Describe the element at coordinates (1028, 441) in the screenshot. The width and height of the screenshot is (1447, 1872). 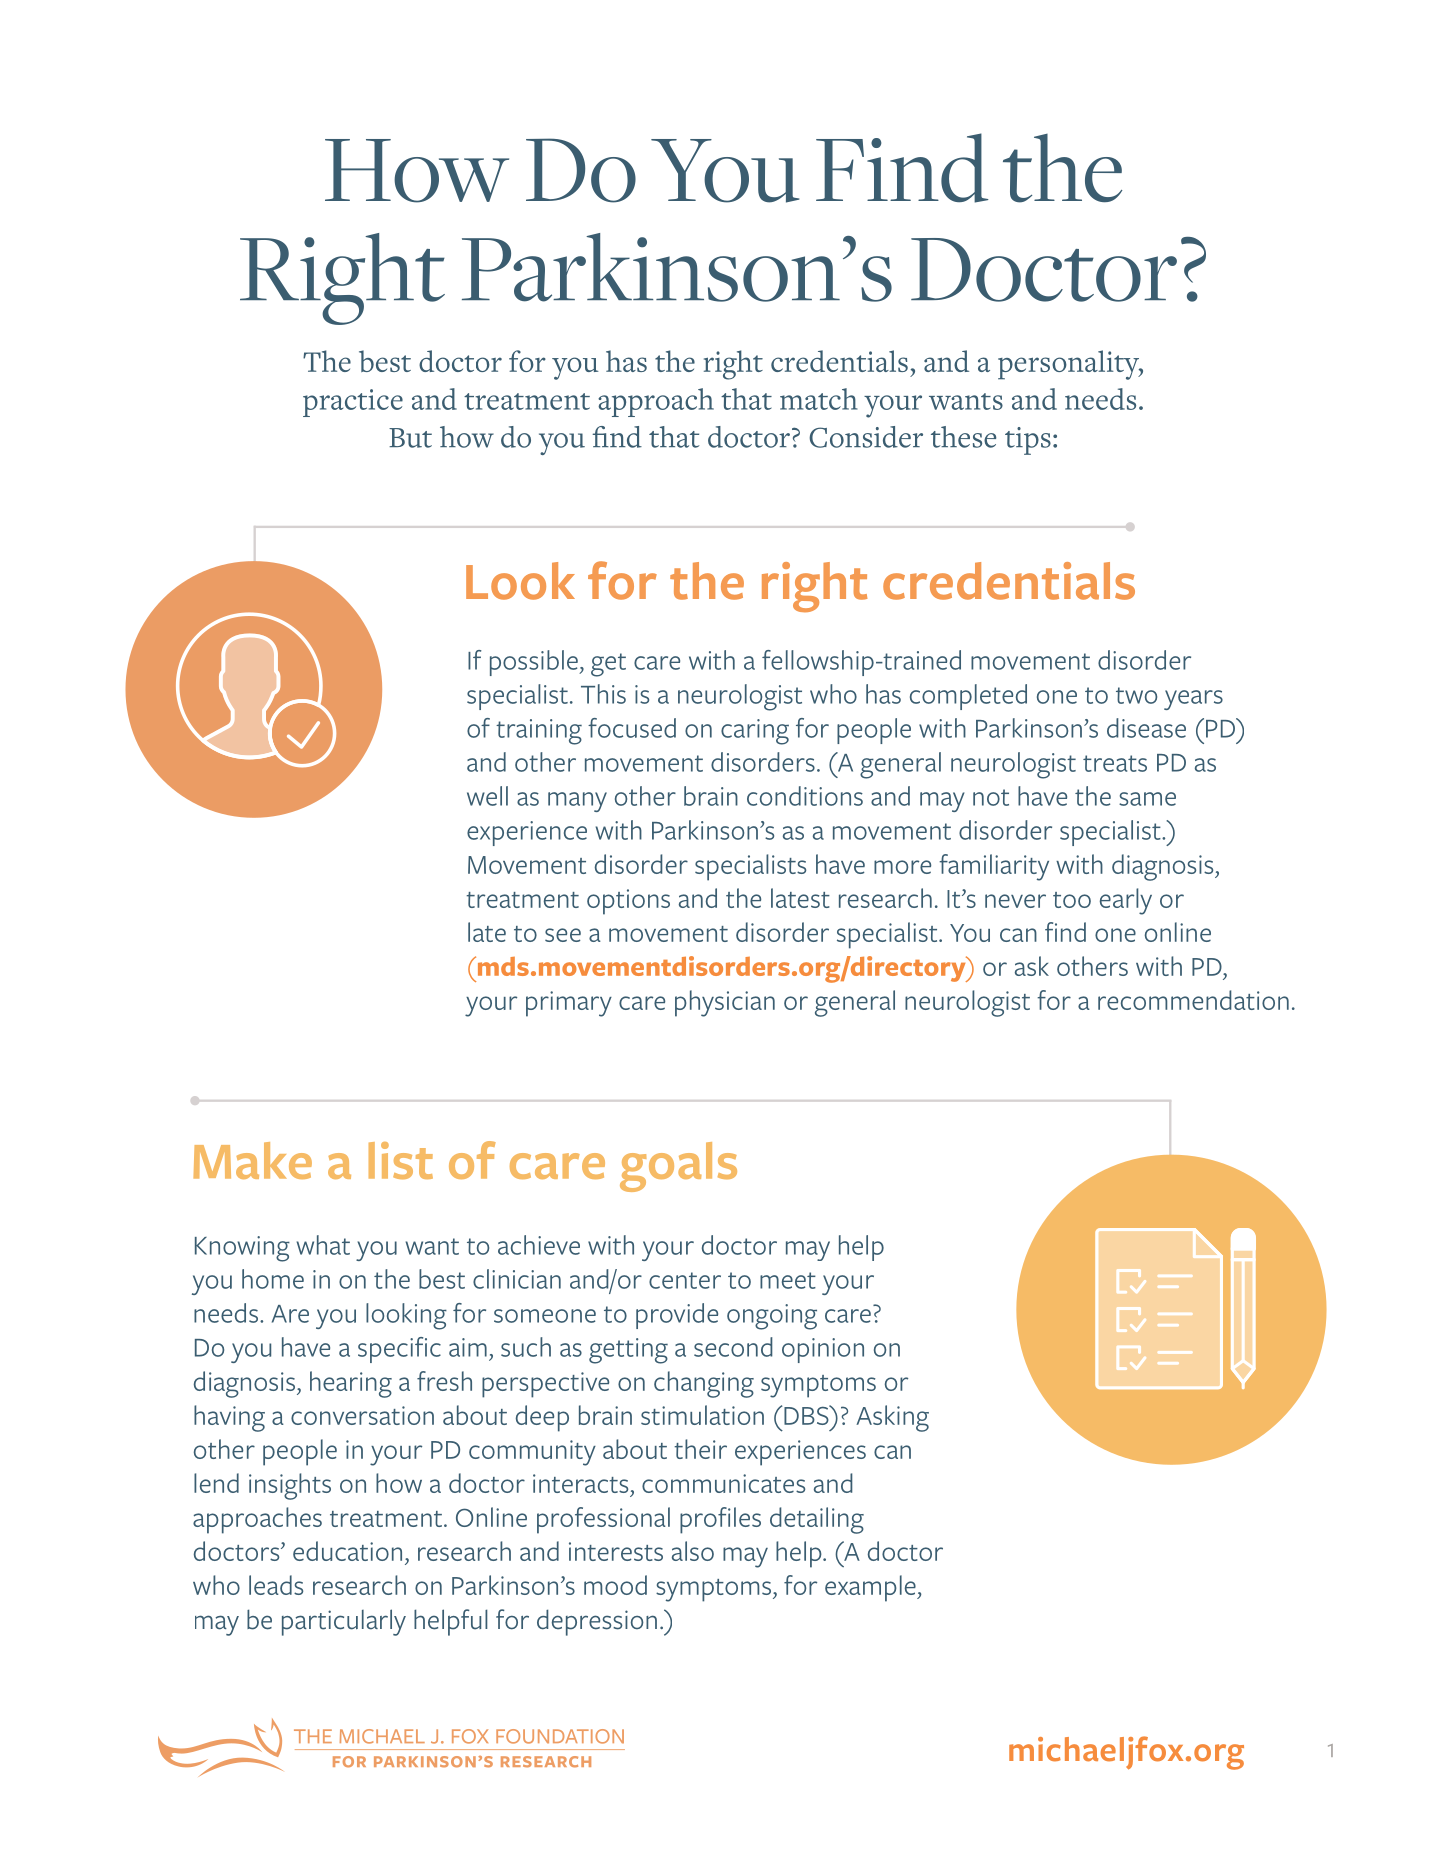
I see `tips` at that location.
